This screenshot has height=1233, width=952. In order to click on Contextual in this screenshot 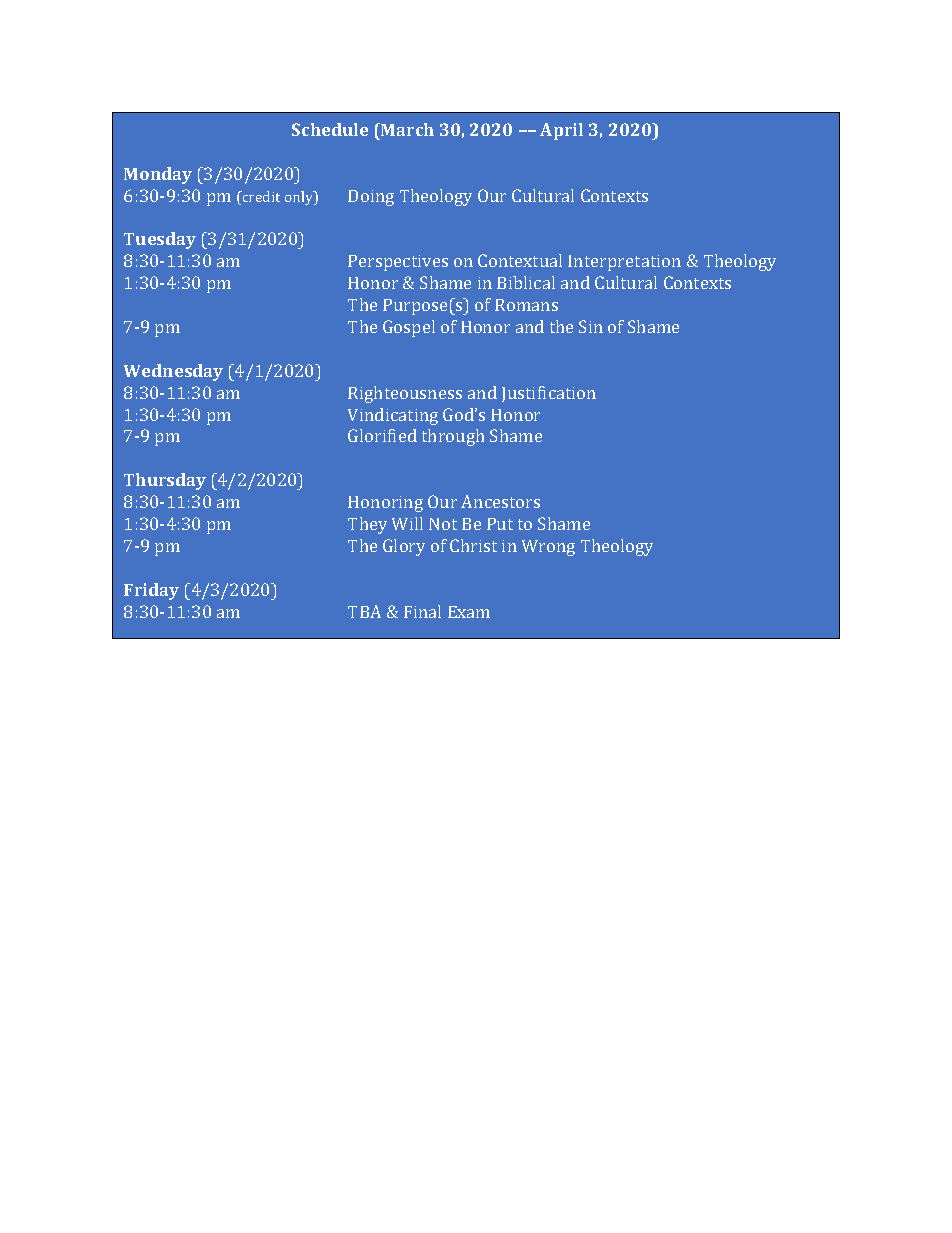, I will do `click(520, 260)`.
